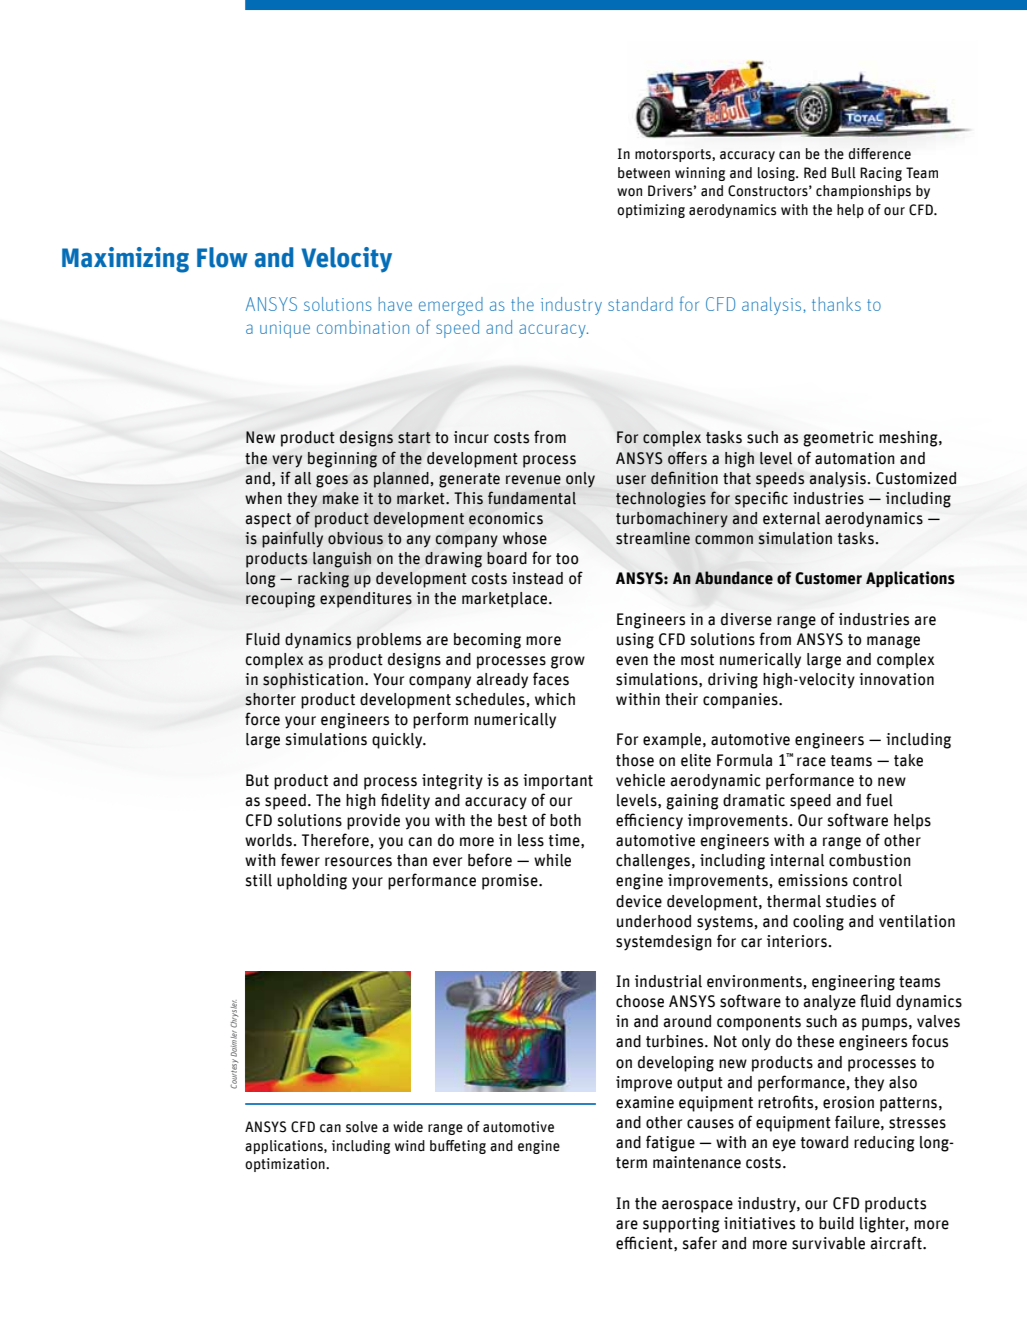 The width and height of the screenshot is (1027, 1329). Describe the element at coordinates (629, 192) in the screenshot. I see `won` at that location.
